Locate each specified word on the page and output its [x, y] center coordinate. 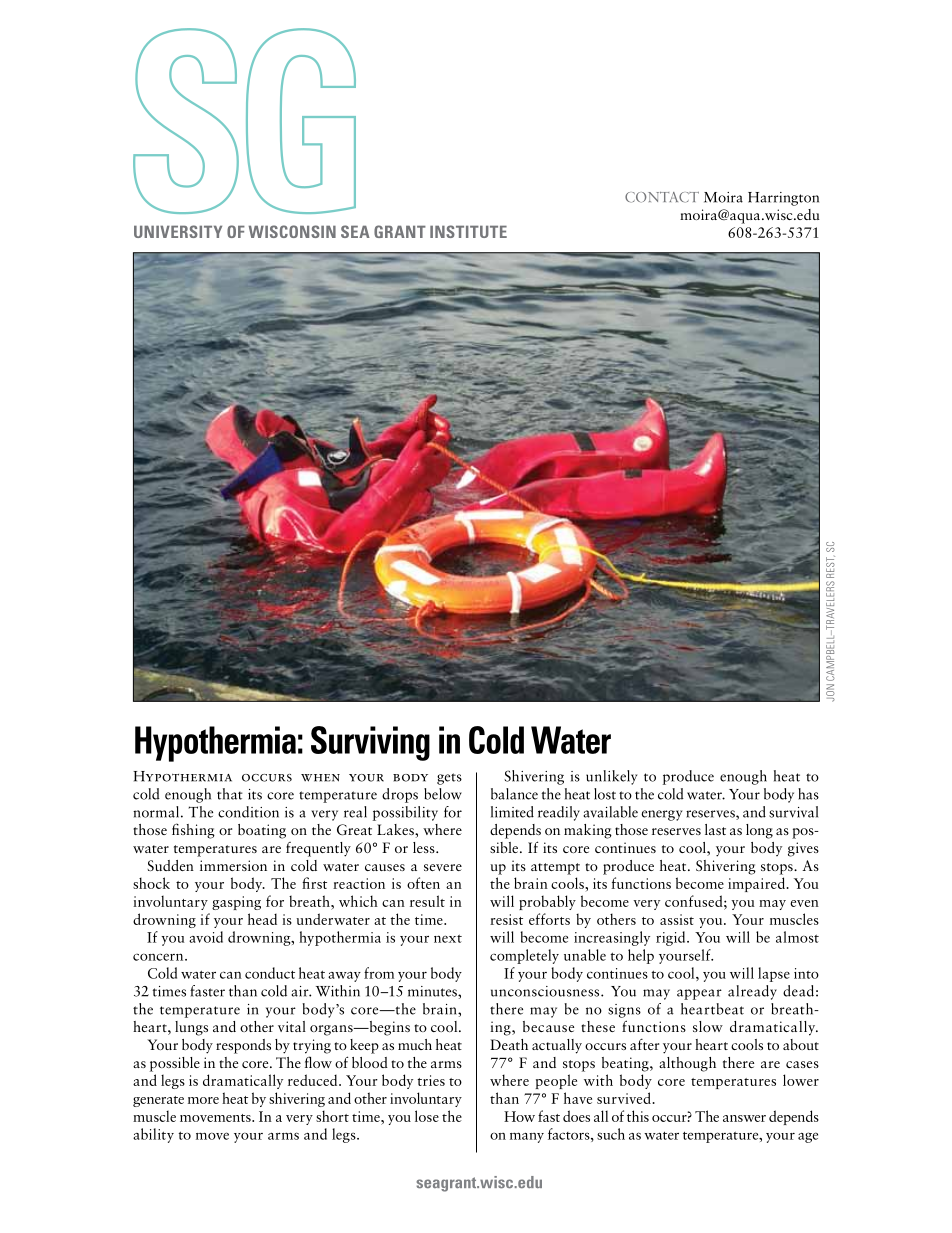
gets [449, 779]
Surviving [370, 743]
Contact [662, 197]
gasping [236, 903]
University [178, 231]
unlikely [611, 777]
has [808, 794]
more [203, 1100]
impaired [757, 884]
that [230, 794]
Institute [468, 231]
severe [443, 867]
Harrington [783, 199]
